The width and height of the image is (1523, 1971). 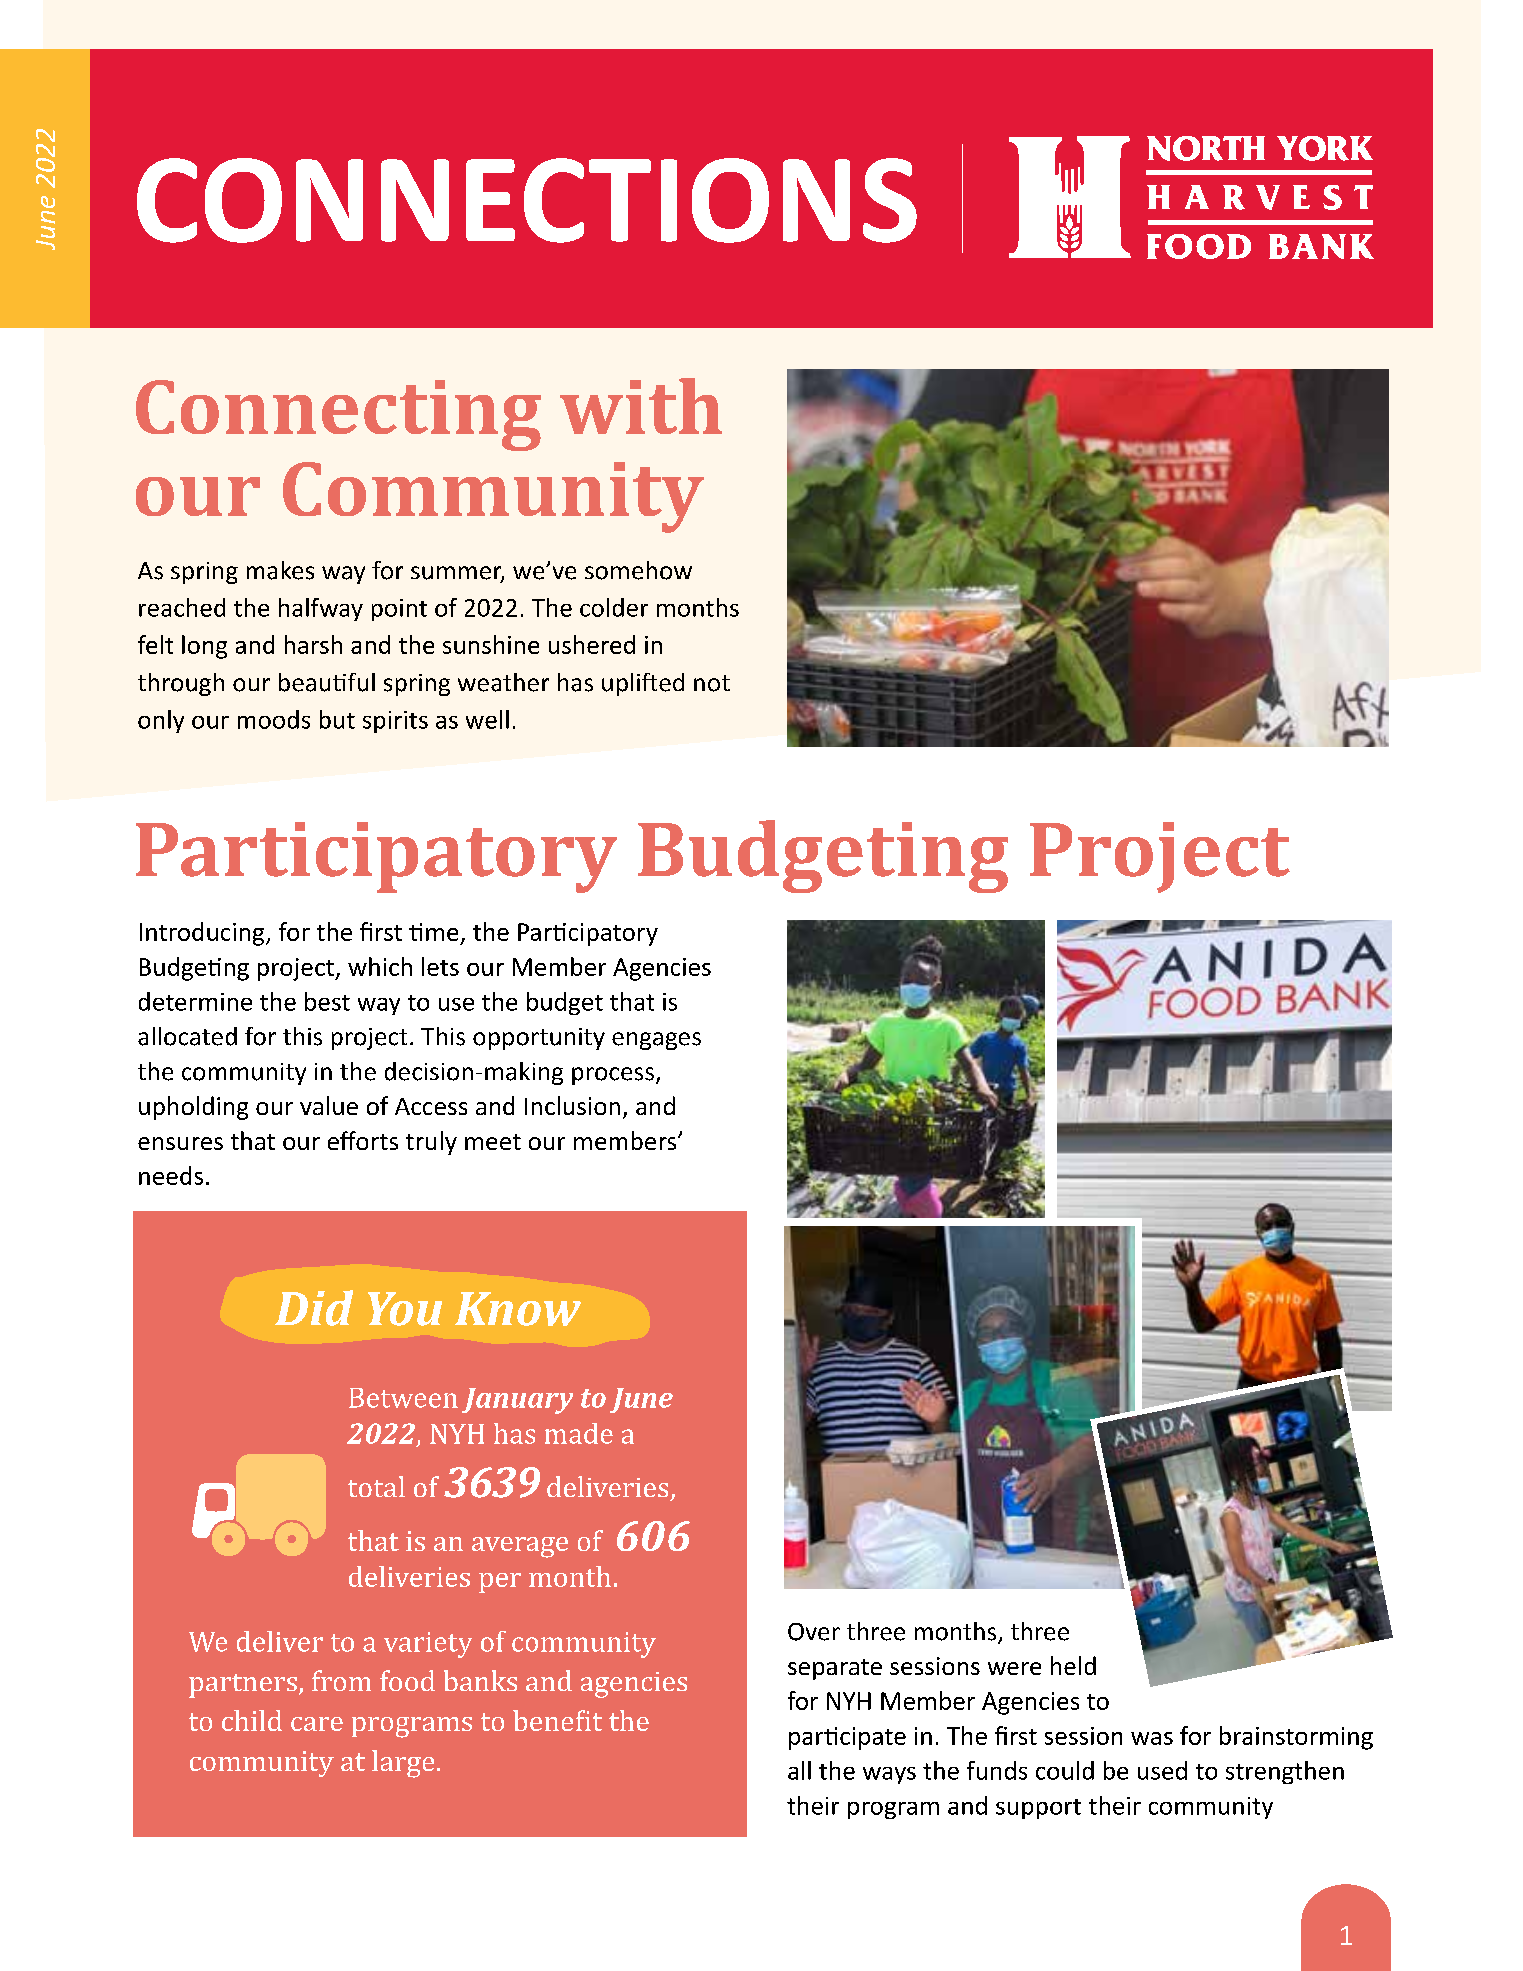 I want to click on not, so click(x=712, y=683).
